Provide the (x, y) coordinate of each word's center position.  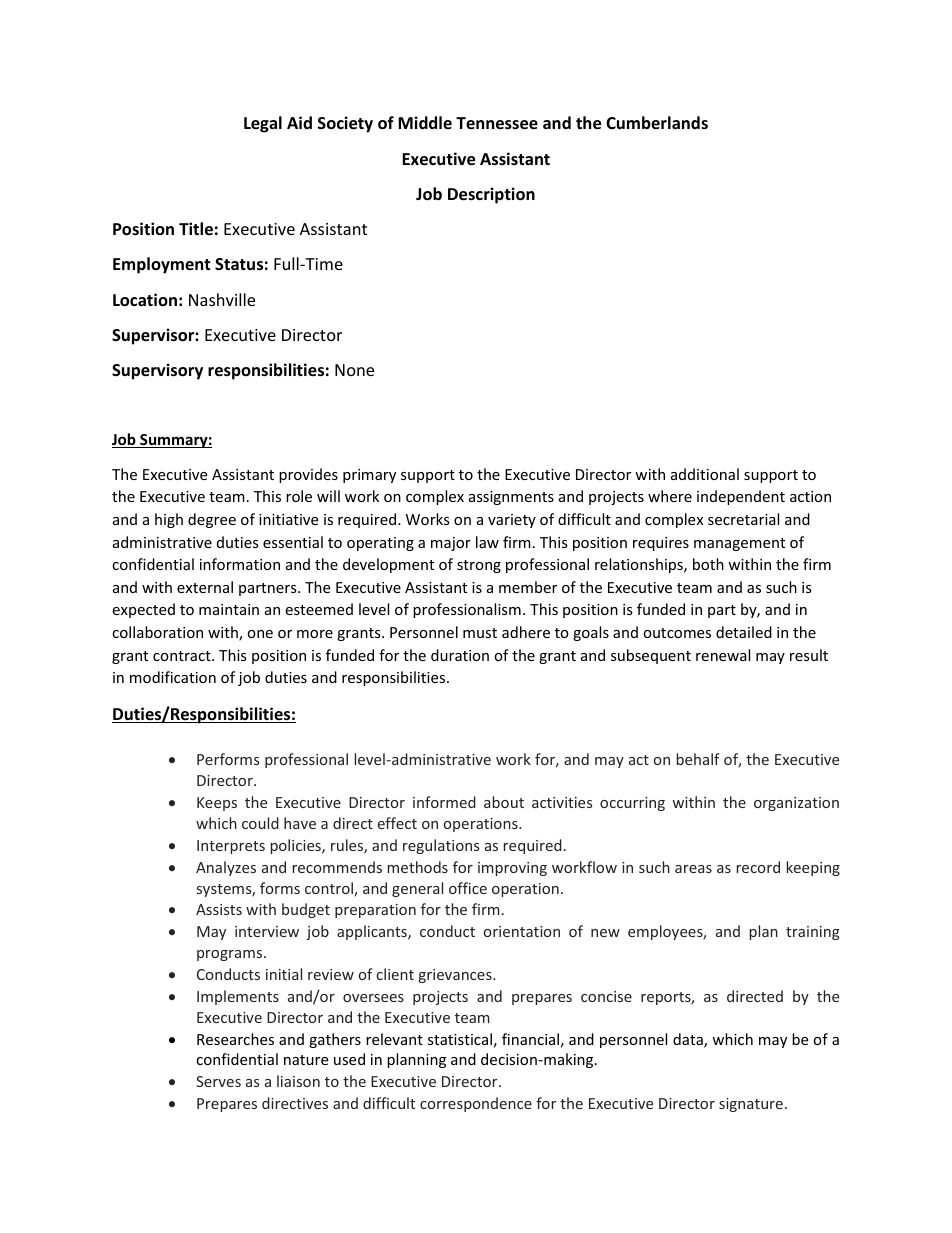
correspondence (476, 1104)
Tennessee (497, 123)
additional (705, 474)
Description (491, 195)
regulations (441, 846)
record (758, 867)
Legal (263, 124)
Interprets (231, 847)
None (354, 370)
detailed (744, 632)
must (480, 633)
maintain (229, 609)
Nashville (222, 299)
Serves (218, 1081)
